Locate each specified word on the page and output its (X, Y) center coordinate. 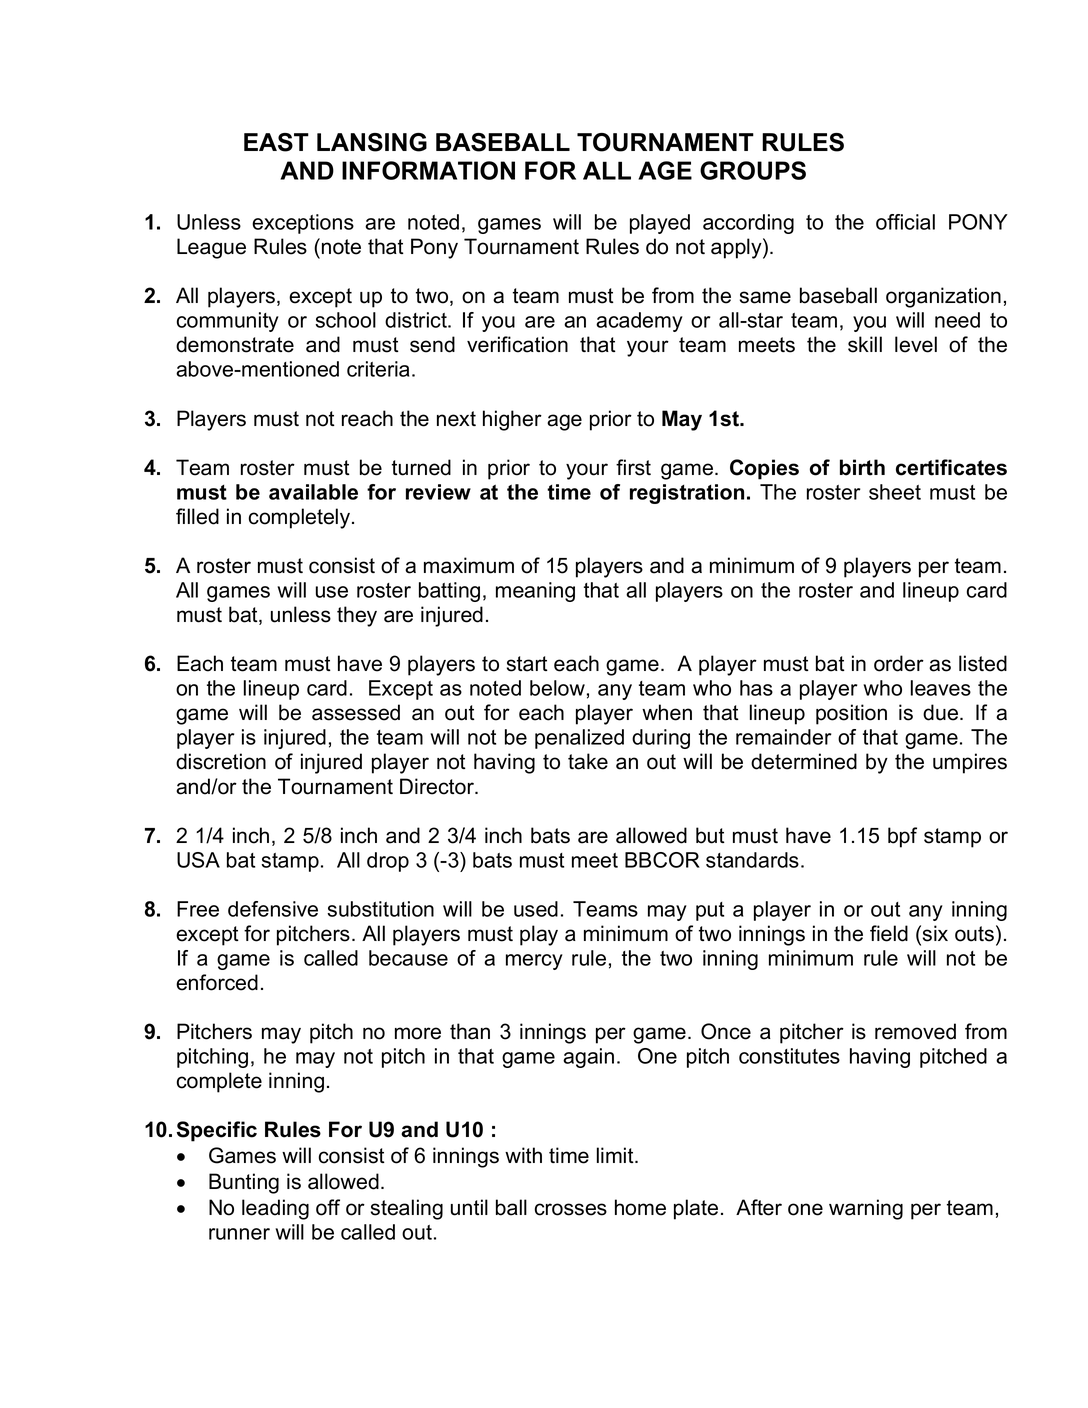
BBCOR (662, 860)
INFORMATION (428, 170)
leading (275, 1209)
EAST (276, 142)
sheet (895, 492)
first (633, 467)
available (313, 492)
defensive (273, 909)
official (905, 222)
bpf (902, 837)
